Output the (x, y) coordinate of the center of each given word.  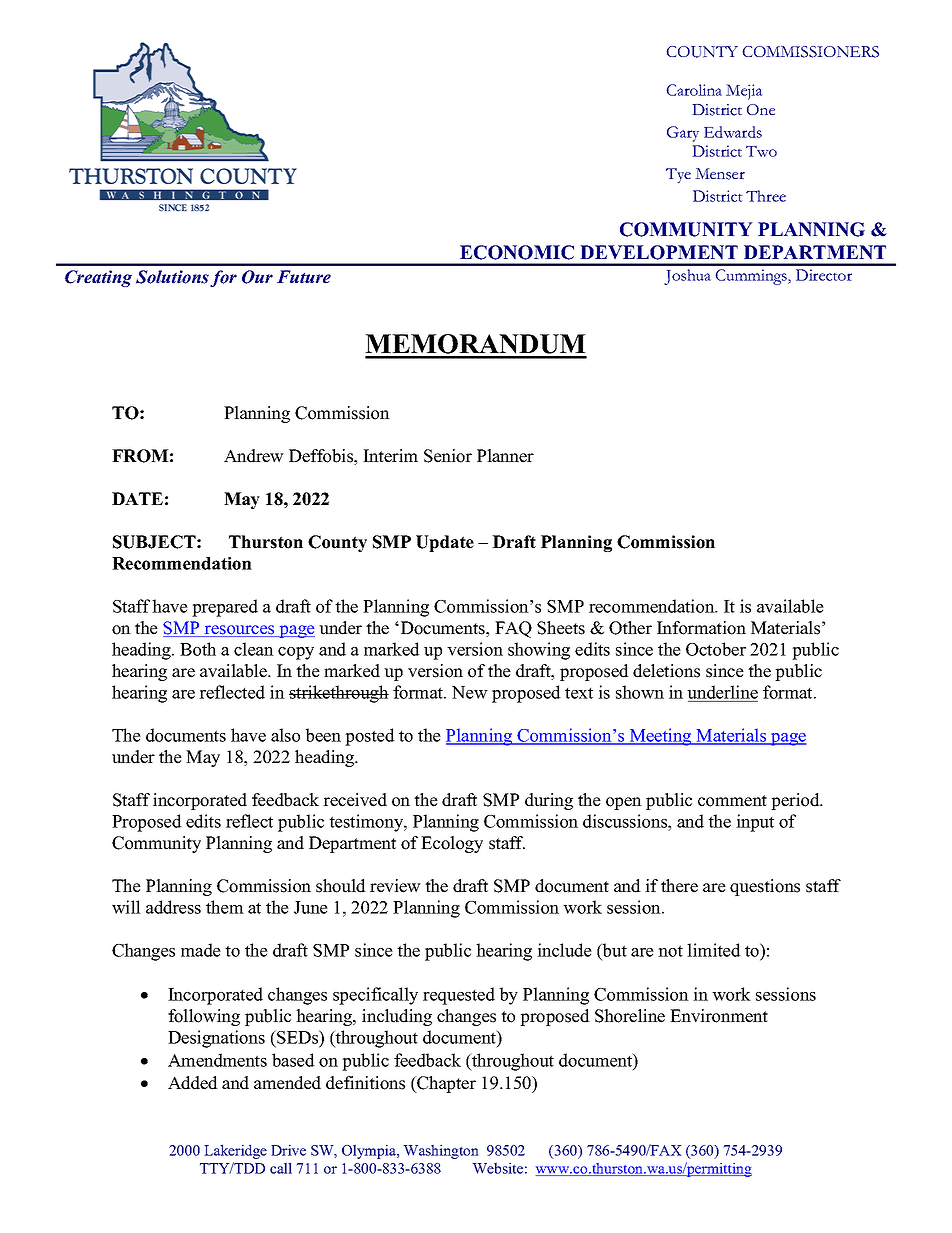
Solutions (172, 277)
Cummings (752, 277)
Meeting (660, 737)
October (716, 649)
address (173, 907)
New (470, 692)
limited (714, 950)
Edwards (733, 132)
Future (304, 277)
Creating (98, 278)
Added (193, 1083)
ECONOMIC (517, 252)
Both (198, 649)
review (395, 886)
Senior (448, 456)
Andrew (254, 456)
